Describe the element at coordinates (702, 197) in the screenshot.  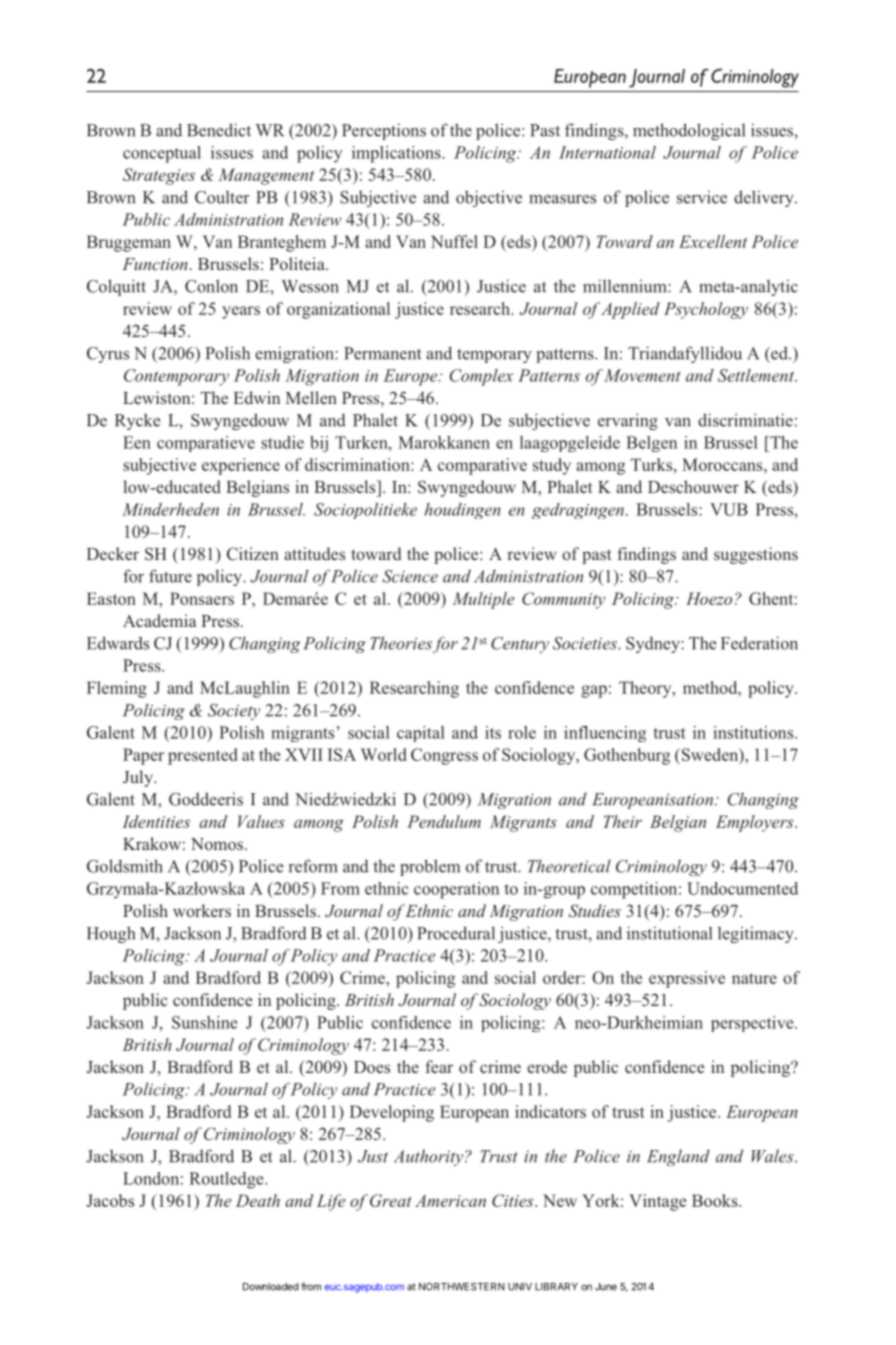
I see `service` at that location.
